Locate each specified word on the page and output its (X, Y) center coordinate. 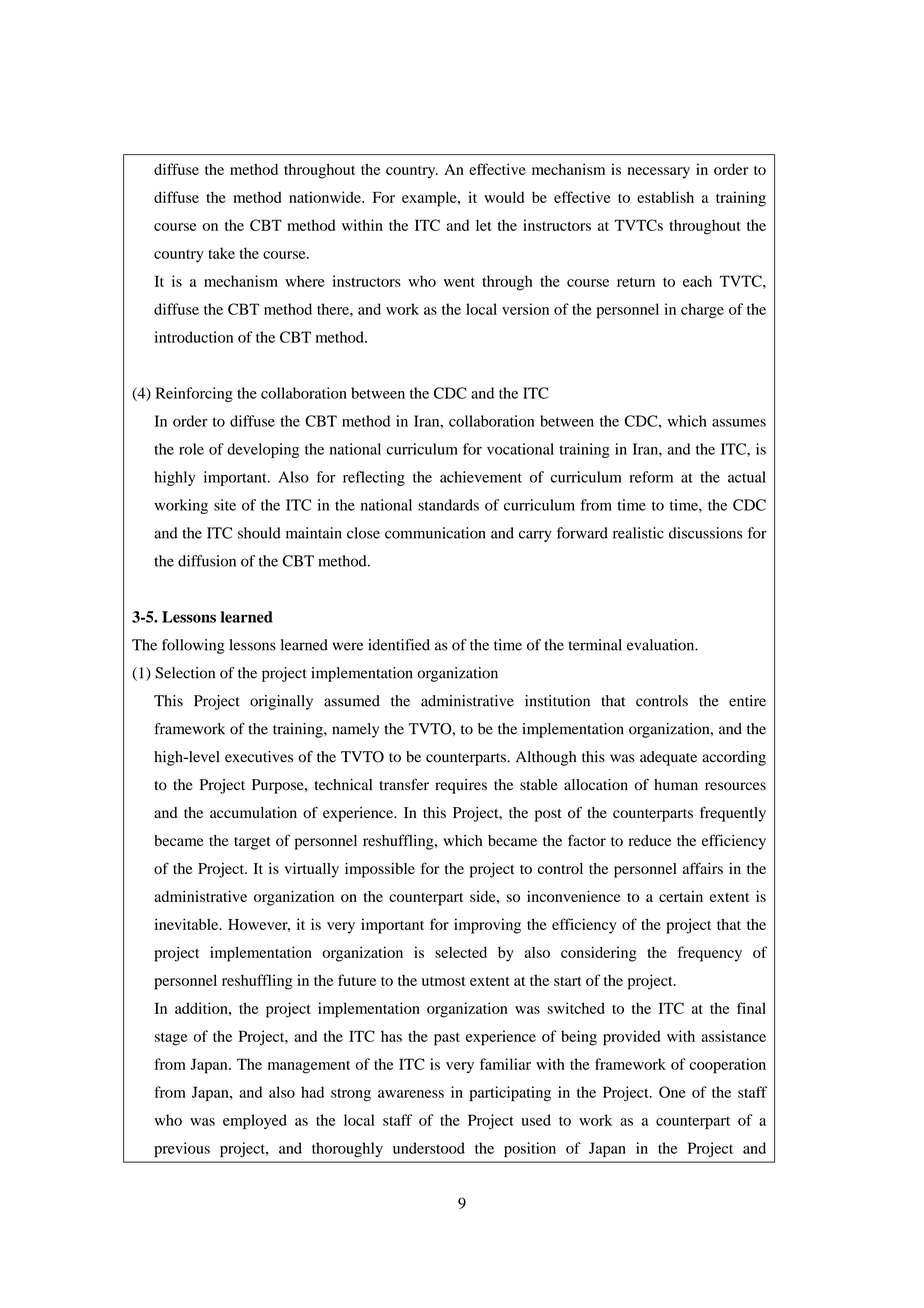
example (430, 199)
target (252, 843)
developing (263, 450)
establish (665, 197)
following (193, 646)
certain (681, 896)
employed (255, 1121)
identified (399, 645)
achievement (481, 477)
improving (487, 926)
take (221, 253)
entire (747, 701)
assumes (739, 423)
